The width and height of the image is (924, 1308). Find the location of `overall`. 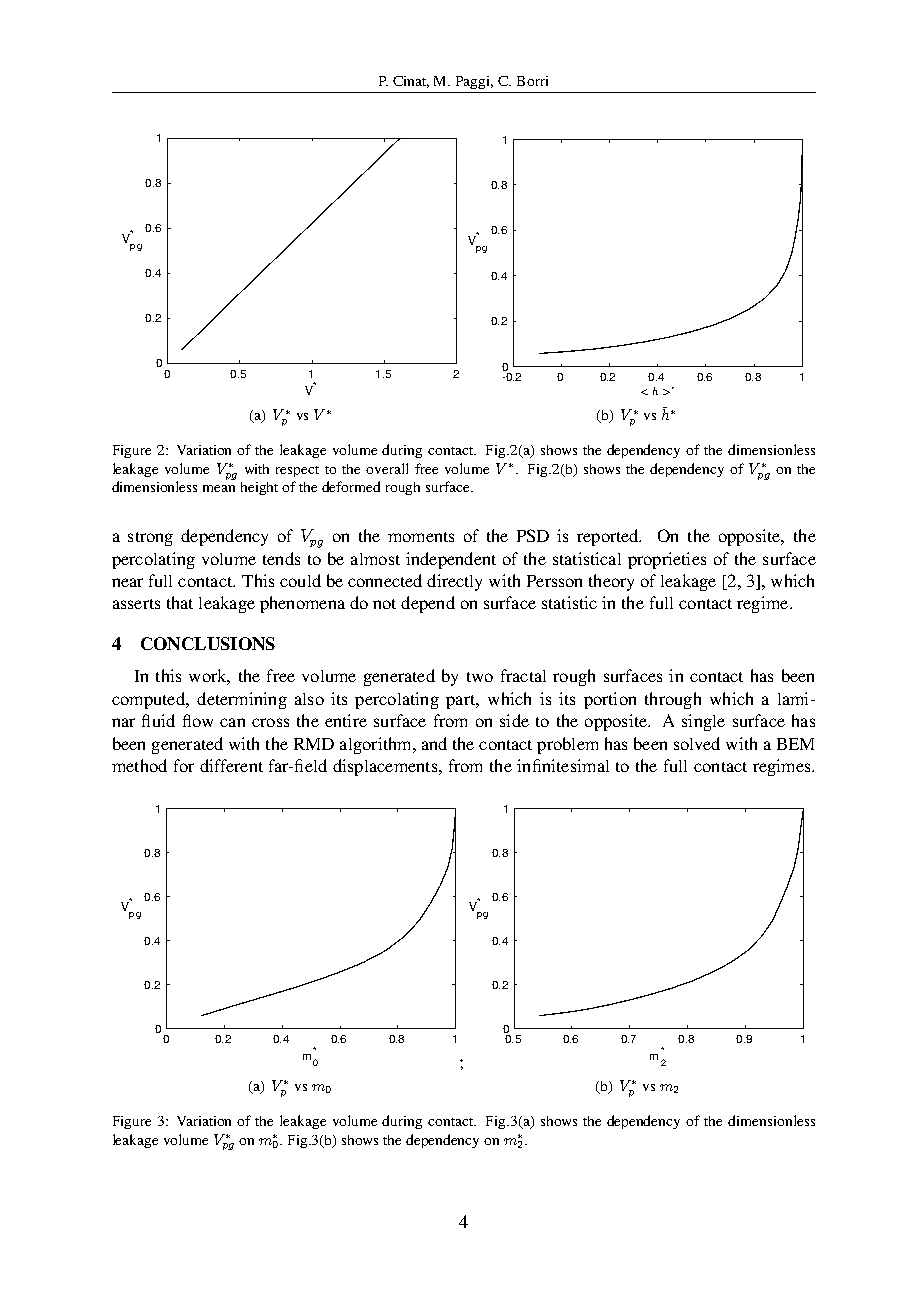

overall is located at coordinates (387, 468).
